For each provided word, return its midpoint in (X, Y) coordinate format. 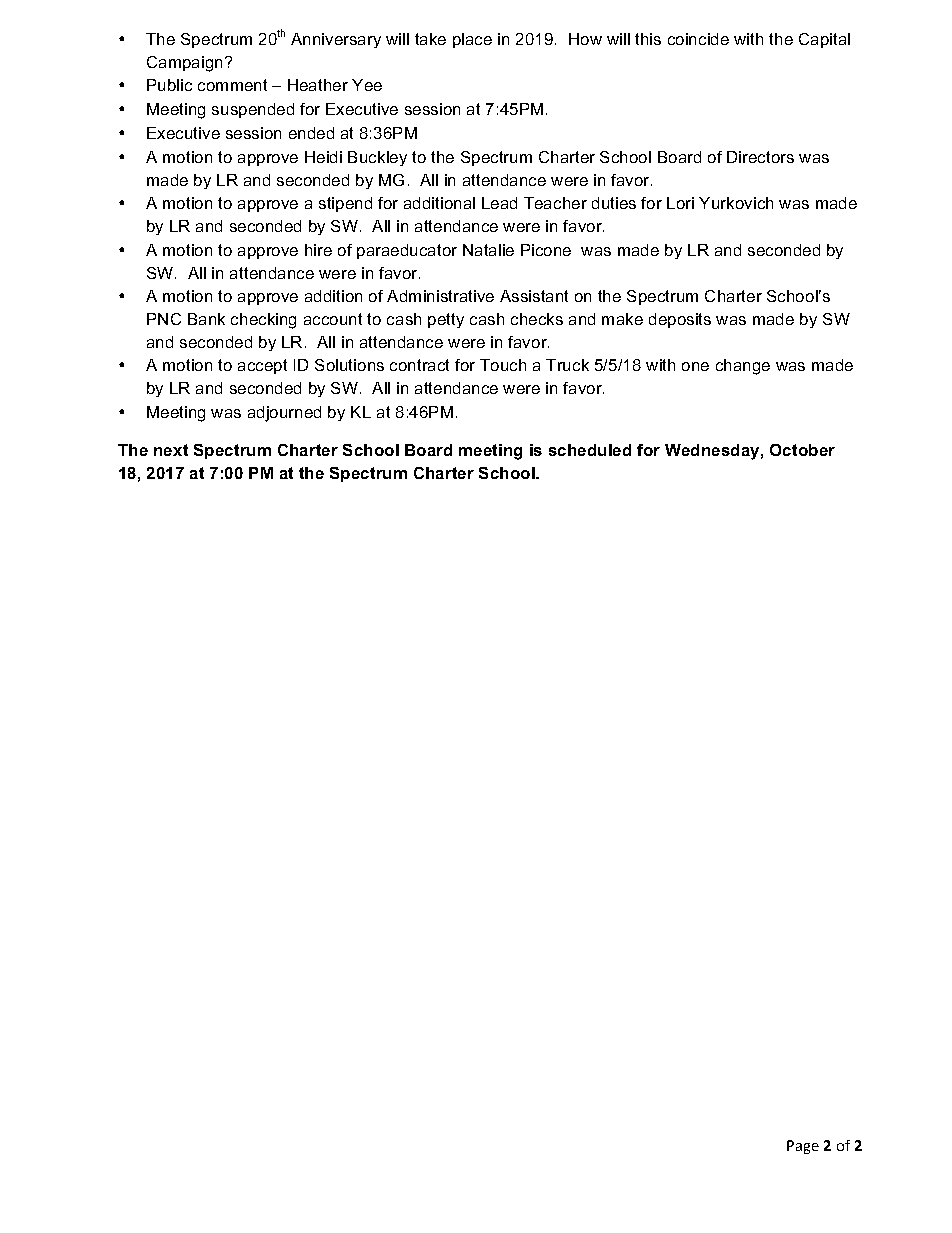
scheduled (590, 450)
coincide (698, 39)
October (802, 450)
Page (803, 1147)
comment (232, 85)
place (472, 40)
